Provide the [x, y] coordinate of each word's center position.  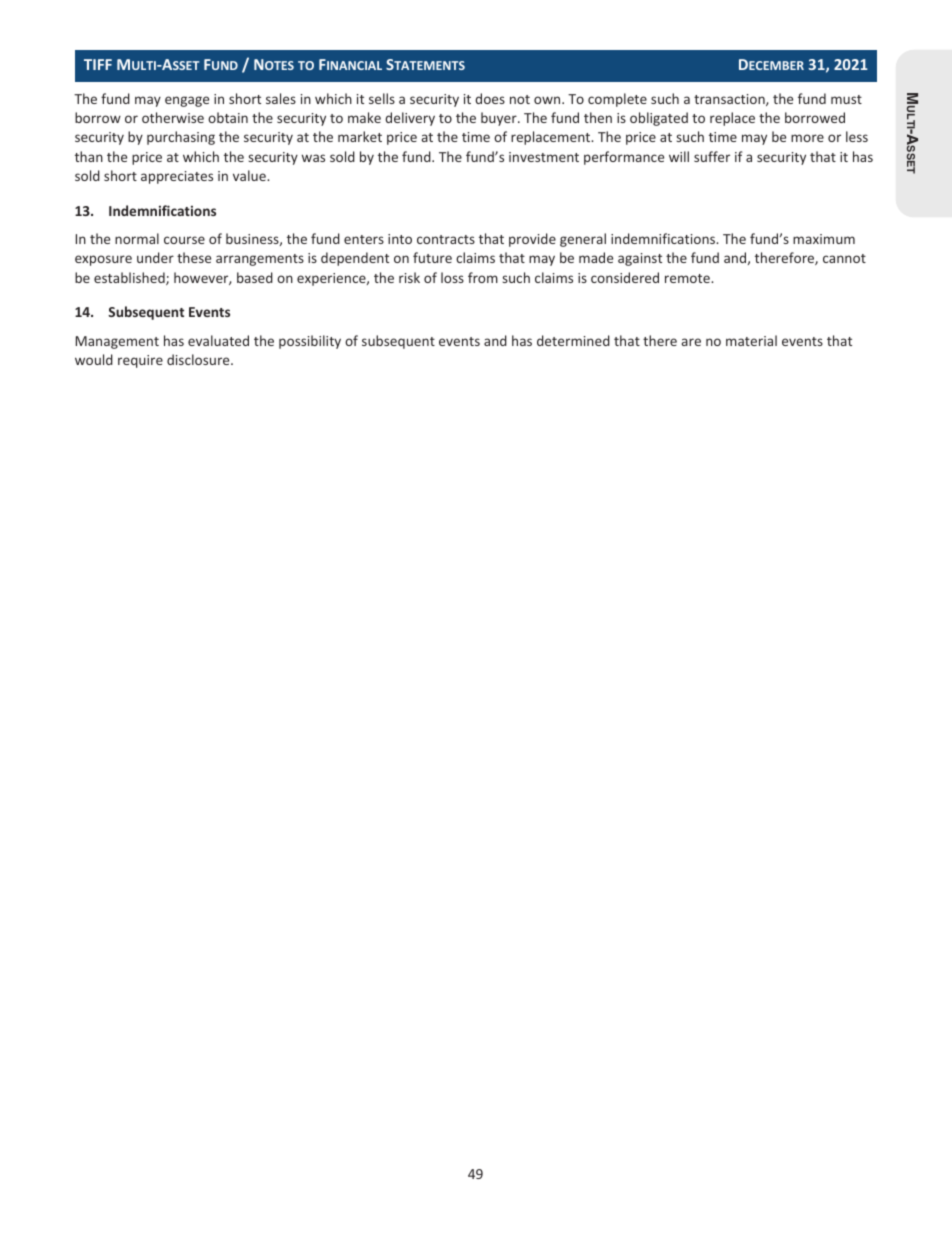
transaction [730, 100]
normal [137, 238]
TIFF [98, 64]
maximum [824, 239]
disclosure [199, 359]
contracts [446, 239]
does [490, 98]
